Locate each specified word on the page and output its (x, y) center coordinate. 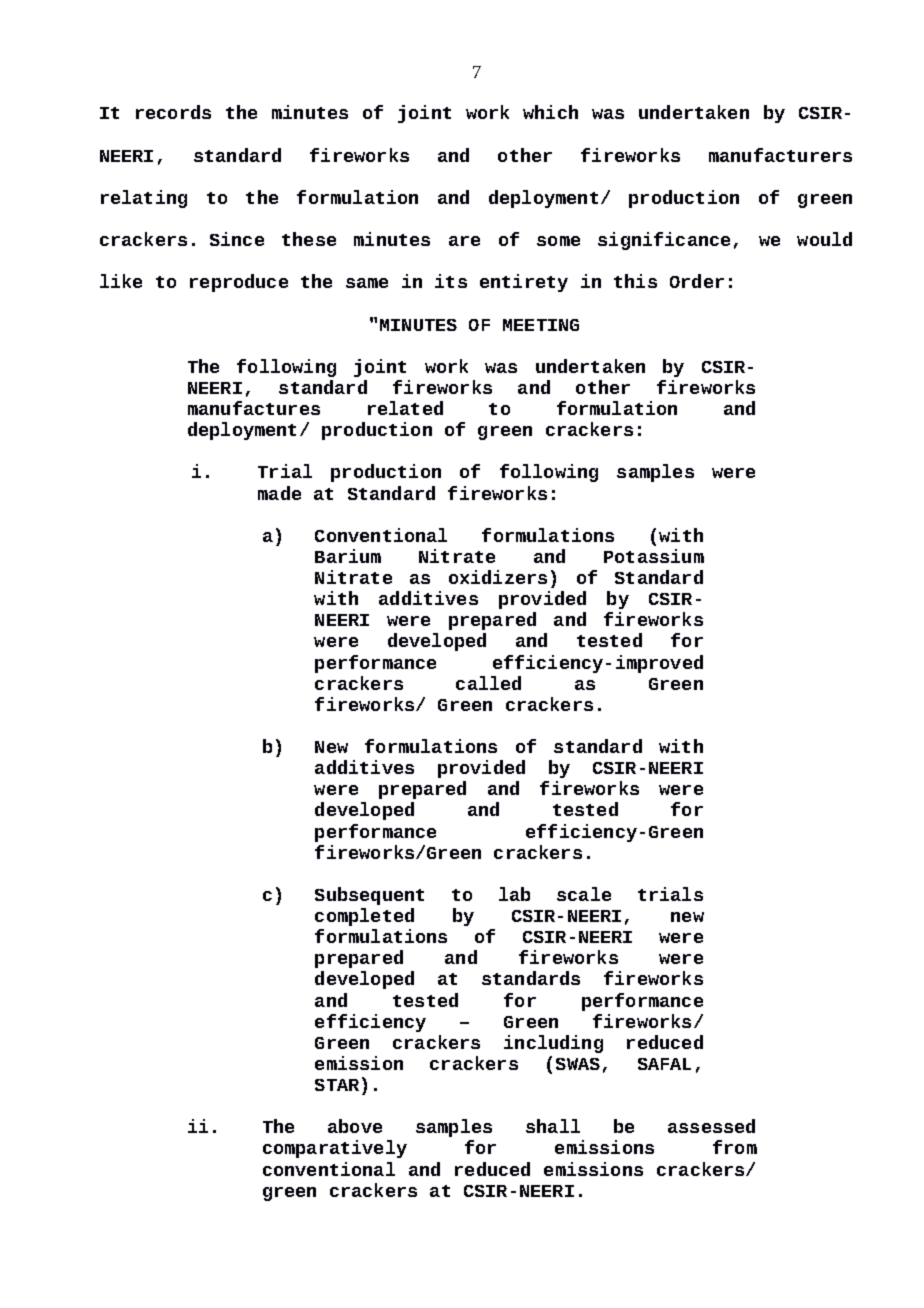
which (550, 112)
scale (584, 894)
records (173, 112)
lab (514, 894)
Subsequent (369, 896)
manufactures (254, 408)
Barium (348, 556)
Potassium (654, 556)
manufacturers (780, 155)
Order (697, 281)
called (488, 683)
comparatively (335, 1149)
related (405, 408)
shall (553, 1126)
